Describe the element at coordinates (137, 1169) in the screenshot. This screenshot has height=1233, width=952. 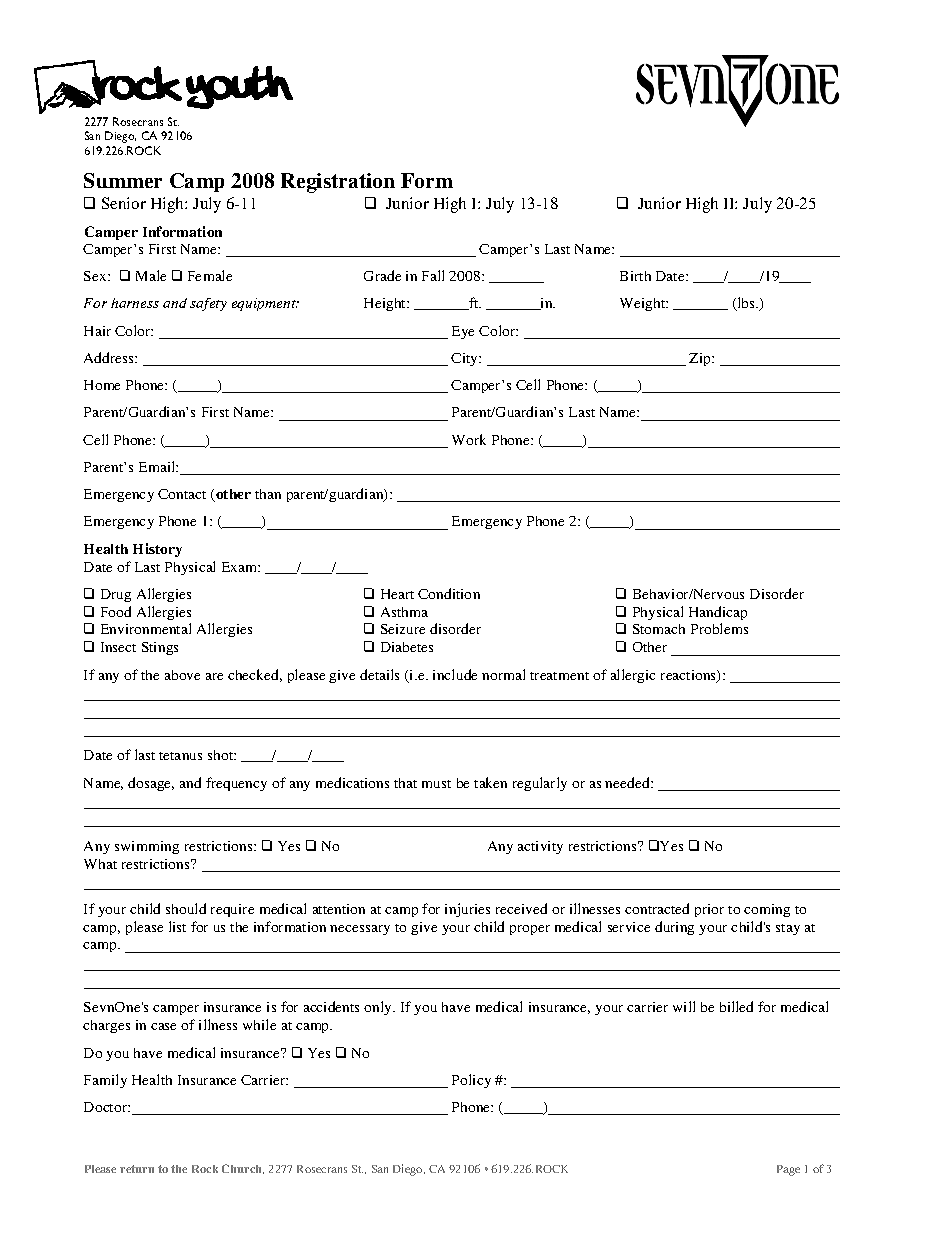
I see `return` at that location.
